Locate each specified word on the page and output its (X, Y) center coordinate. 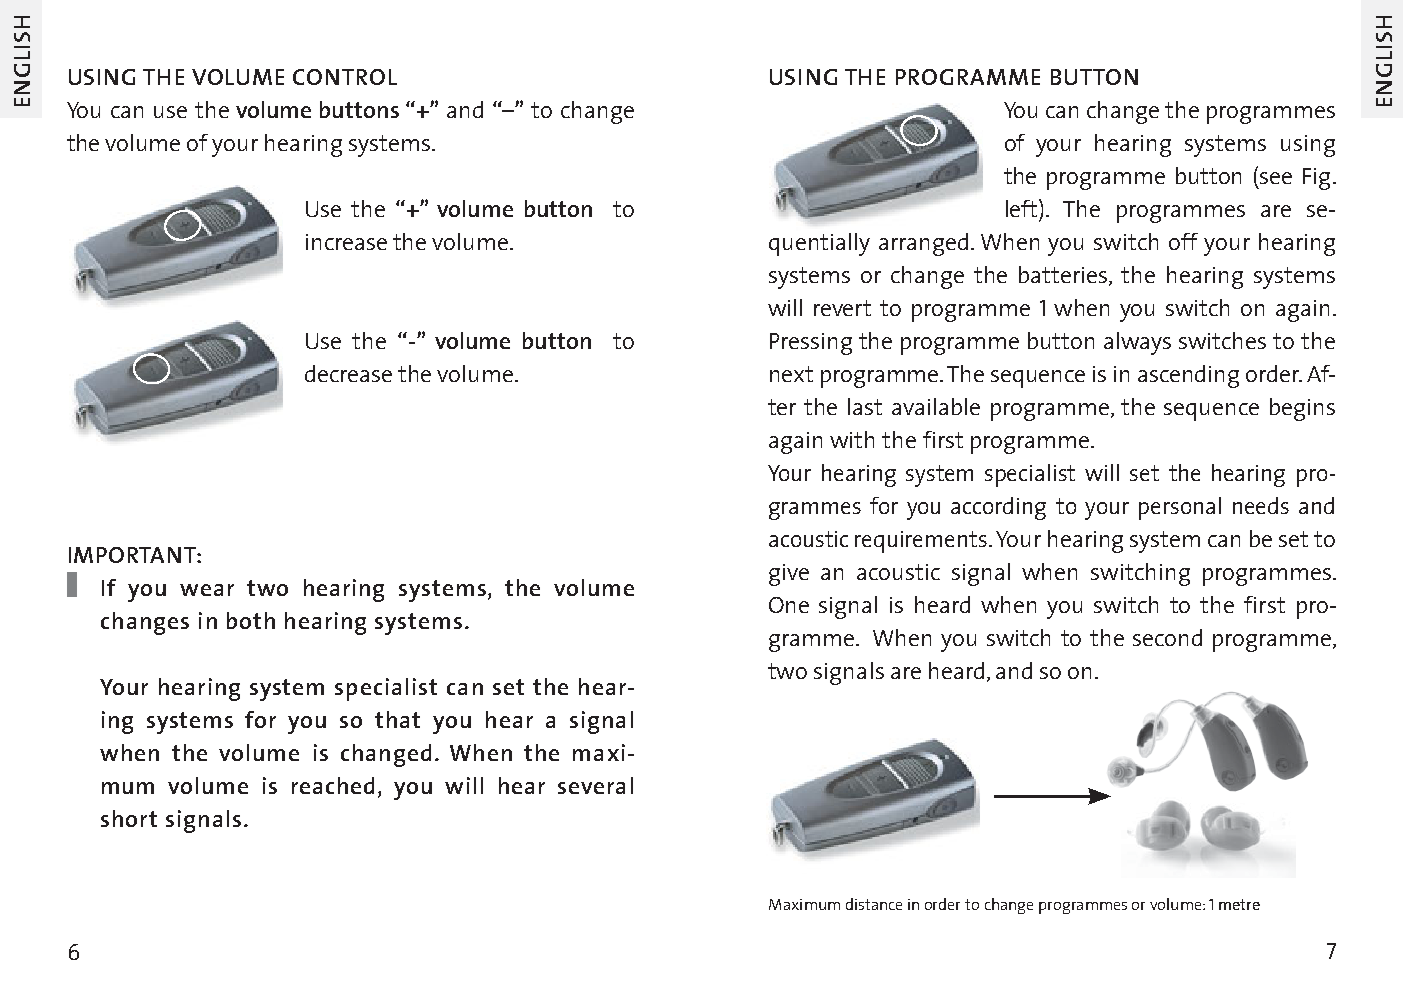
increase (346, 242)
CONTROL (345, 77)
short (129, 818)
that (397, 719)
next (791, 374)
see (1276, 178)
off (1183, 241)
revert (842, 308)
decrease (348, 373)
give (789, 575)
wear (207, 590)
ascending (1188, 376)
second (1167, 637)
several (595, 785)
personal (1180, 508)
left (1023, 208)
